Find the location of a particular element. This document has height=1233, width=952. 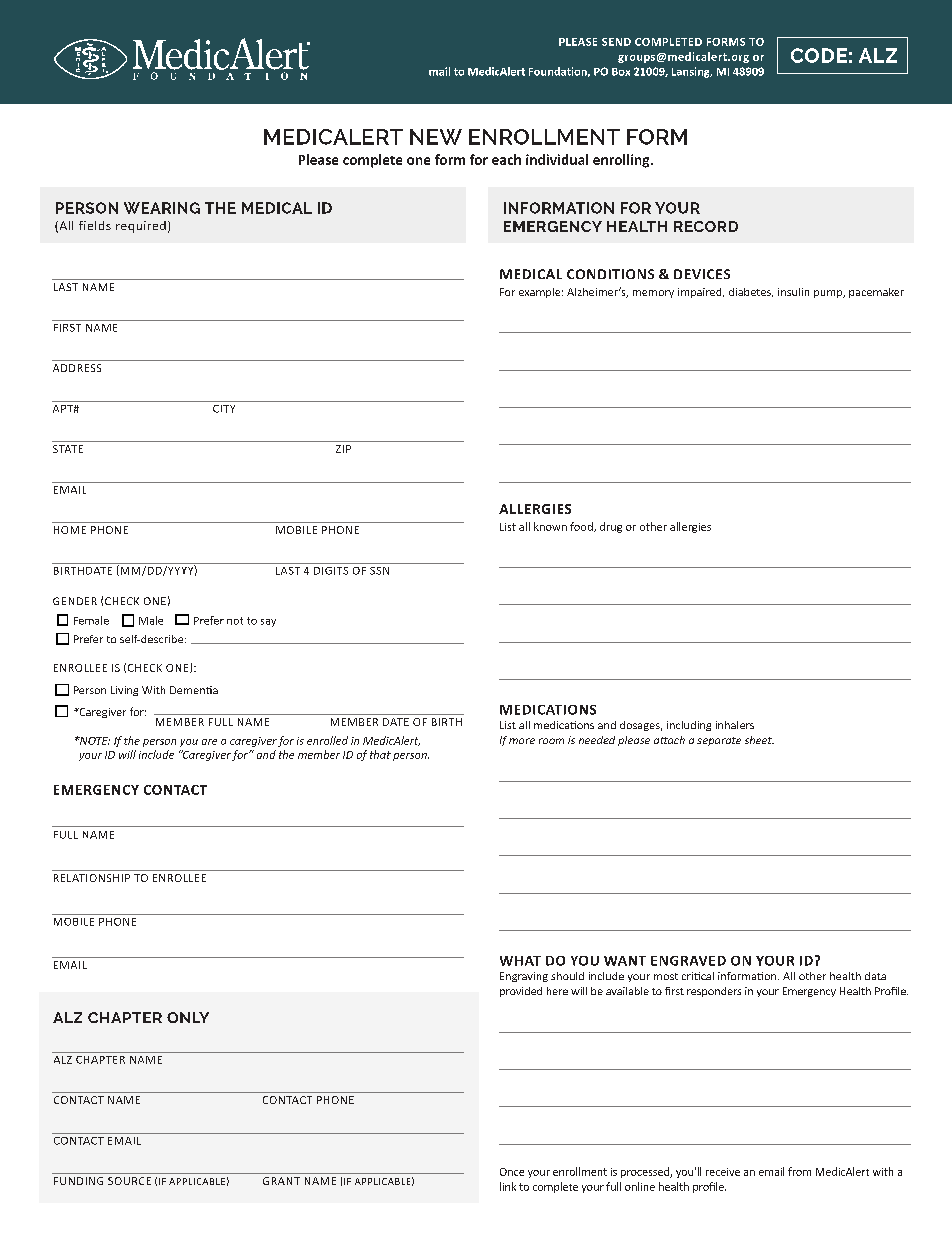

SSN is located at coordinates (379, 571).
